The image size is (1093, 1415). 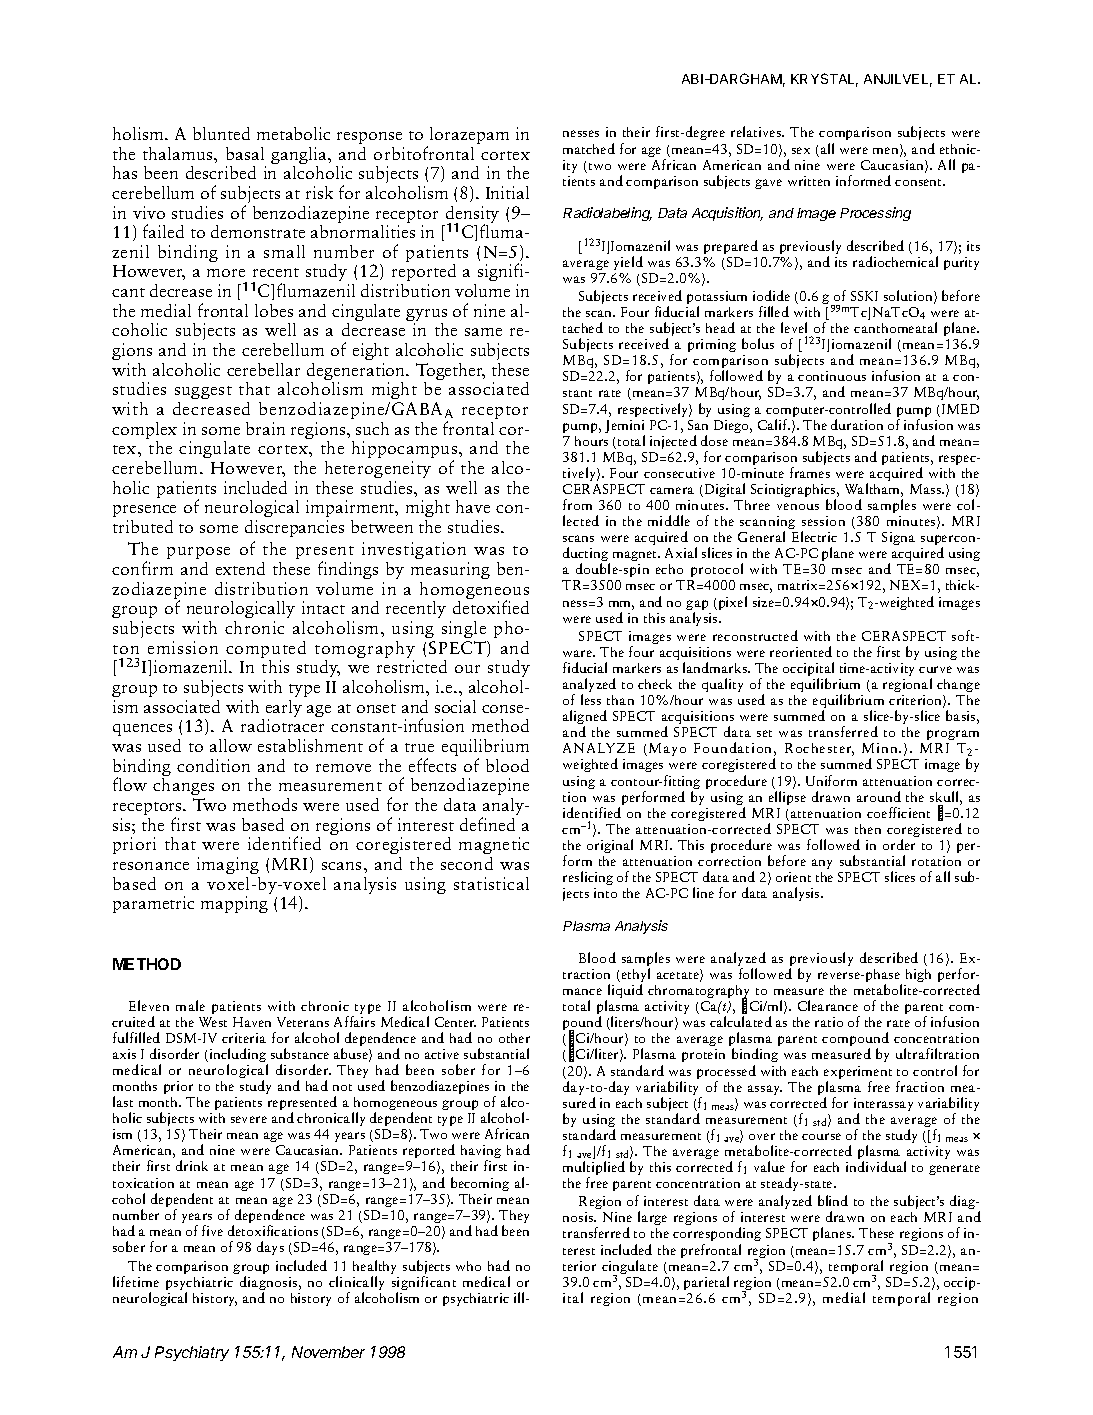 I want to click on continuous, so click(x=832, y=376).
